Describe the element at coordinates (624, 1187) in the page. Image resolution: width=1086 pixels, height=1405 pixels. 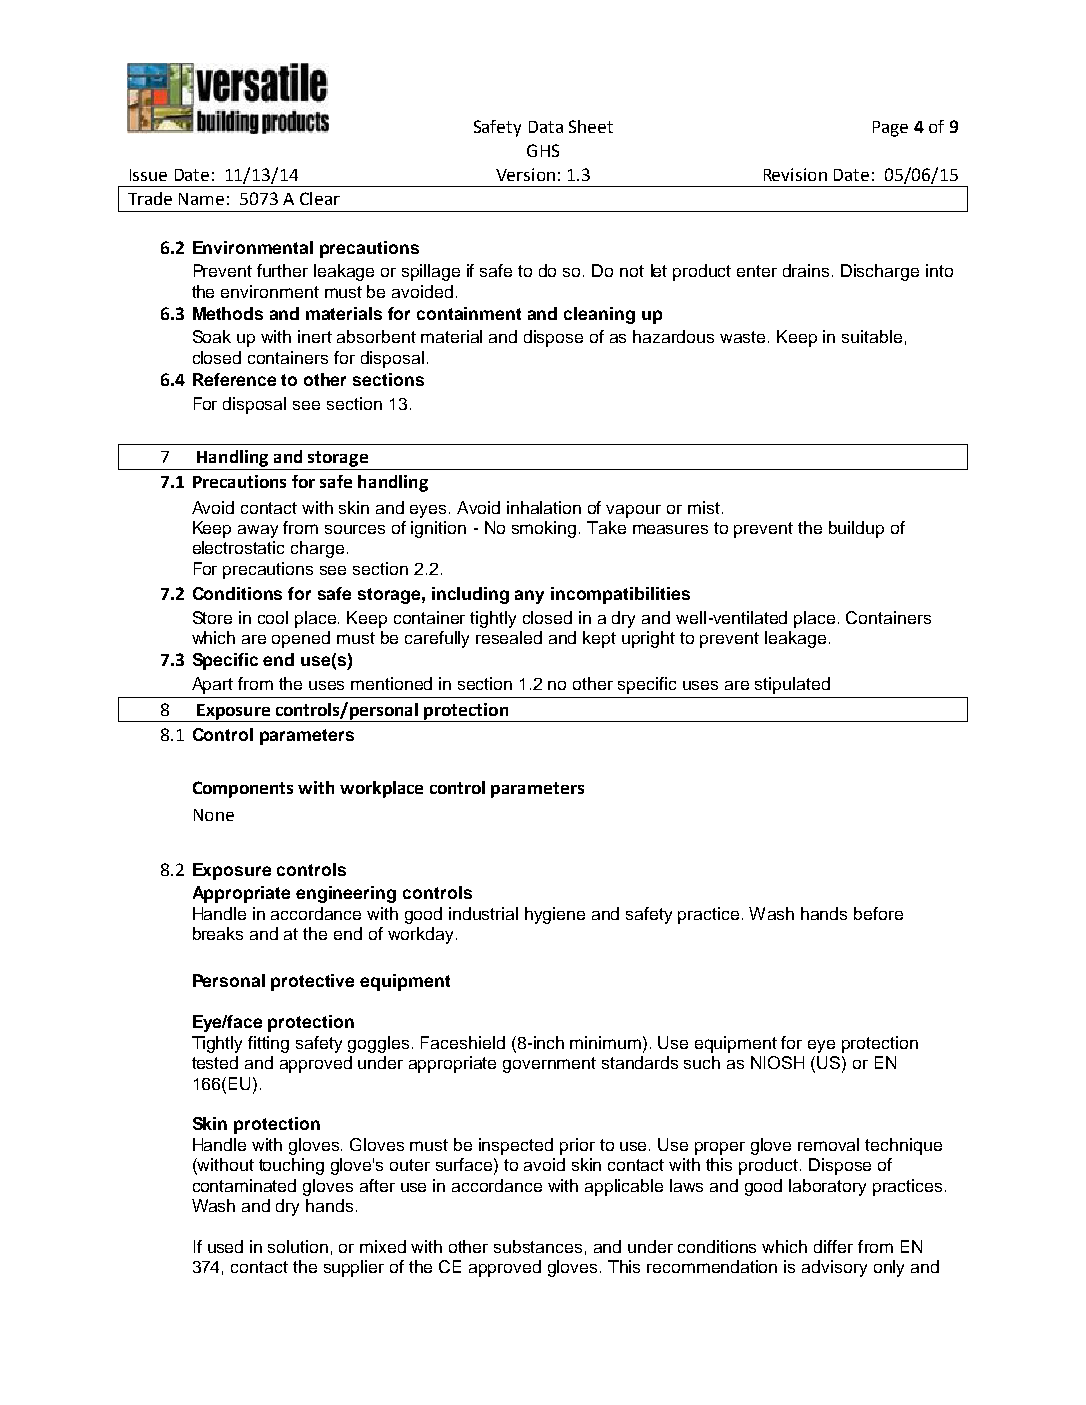
I see `applicable` at that location.
